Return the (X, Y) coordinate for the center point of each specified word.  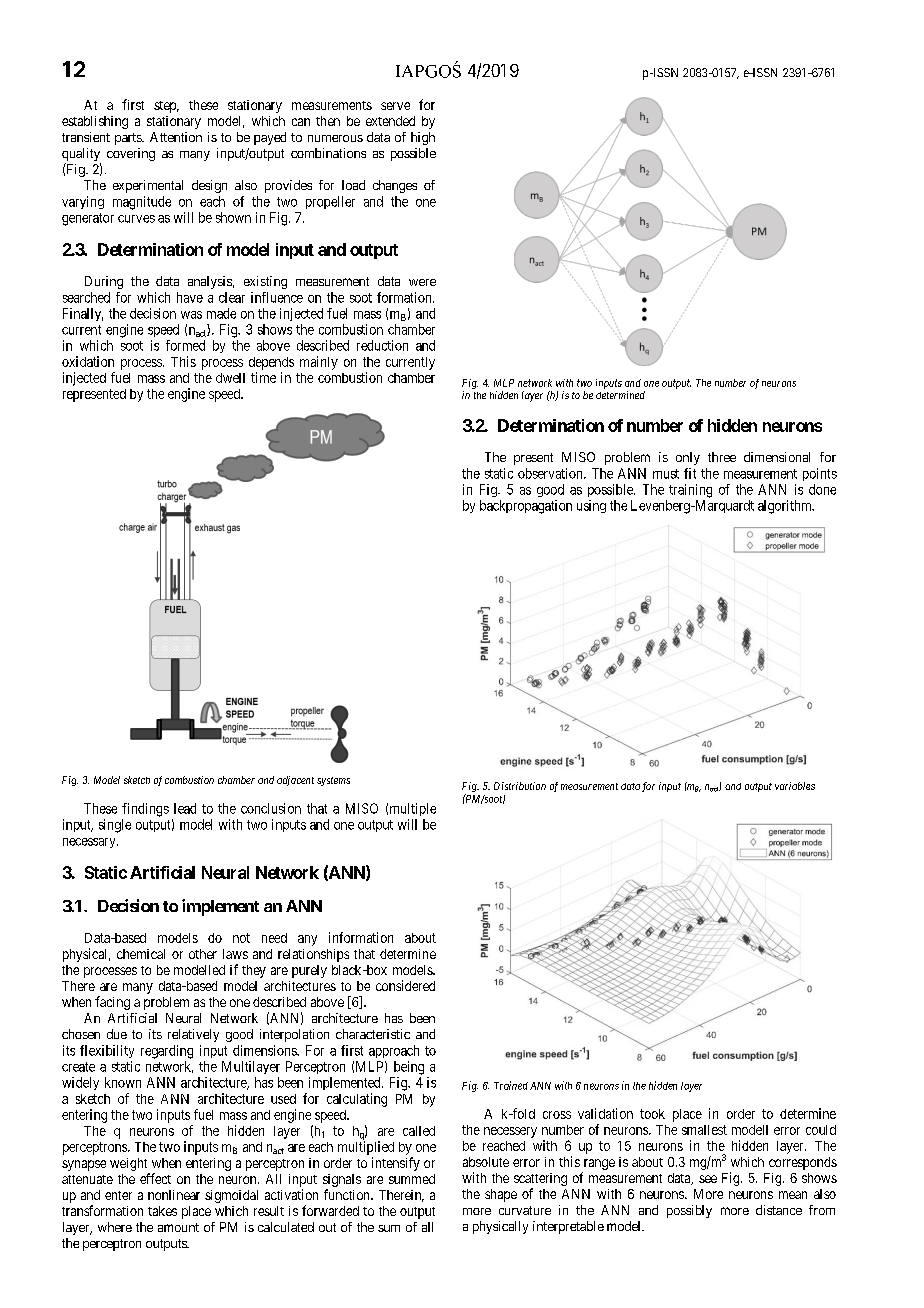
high (423, 138)
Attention (176, 137)
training (690, 491)
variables (795, 786)
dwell (230, 378)
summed (412, 1179)
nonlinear (174, 1195)
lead (185, 808)
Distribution (520, 786)
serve (395, 106)
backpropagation (526, 507)
